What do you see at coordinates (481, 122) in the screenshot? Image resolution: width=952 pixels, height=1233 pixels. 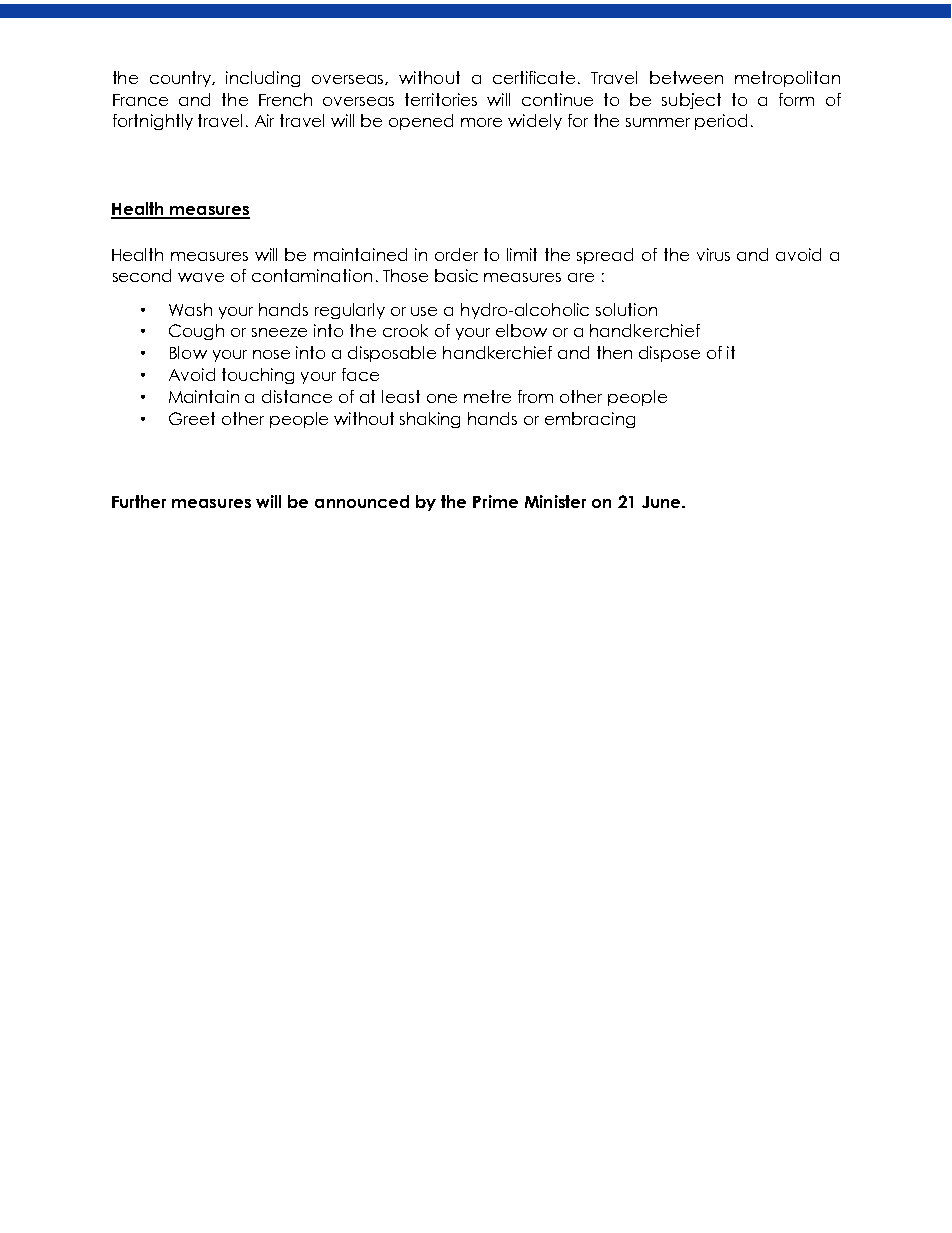 I see `more` at bounding box center [481, 122].
